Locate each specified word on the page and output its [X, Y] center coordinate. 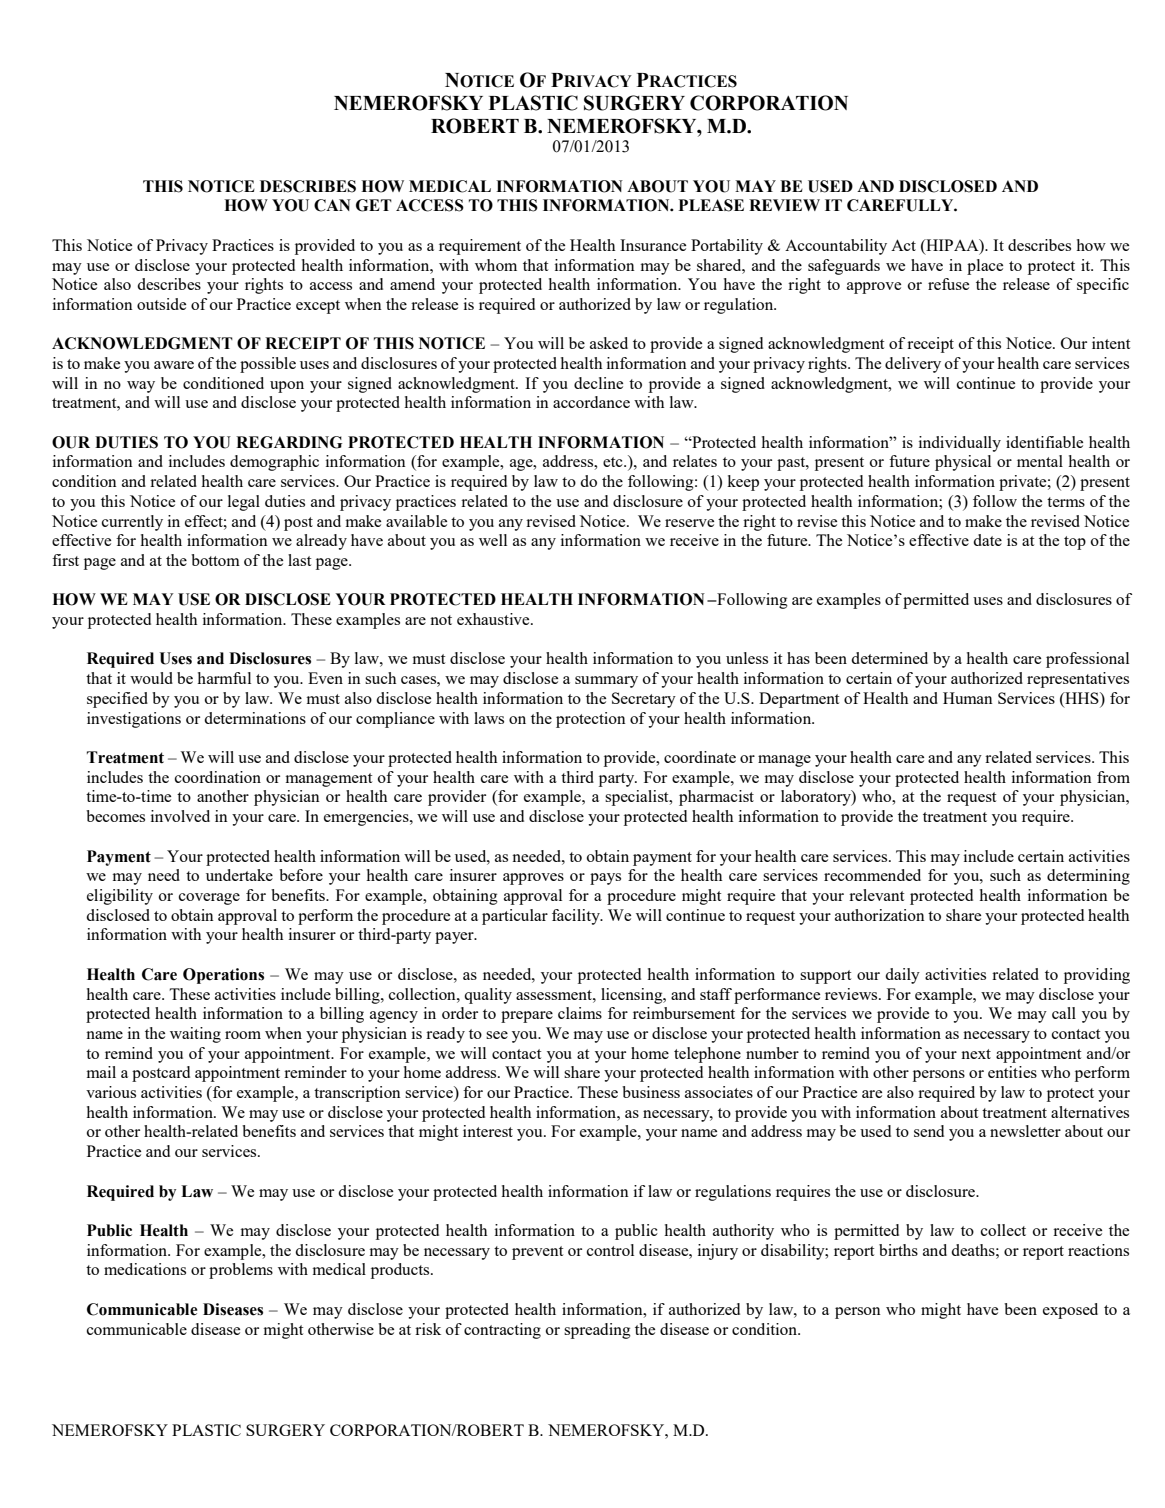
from [1113, 777]
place [985, 267]
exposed [1070, 1311]
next [976, 1054]
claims [580, 1013]
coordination [218, 777]
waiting [195, 1035]
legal [244, 503]
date [987, 540]
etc [614, 462]
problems [241, 1271]
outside [161, 304]
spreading [597, 1331]
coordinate [700, 757]
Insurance [653, 245]
